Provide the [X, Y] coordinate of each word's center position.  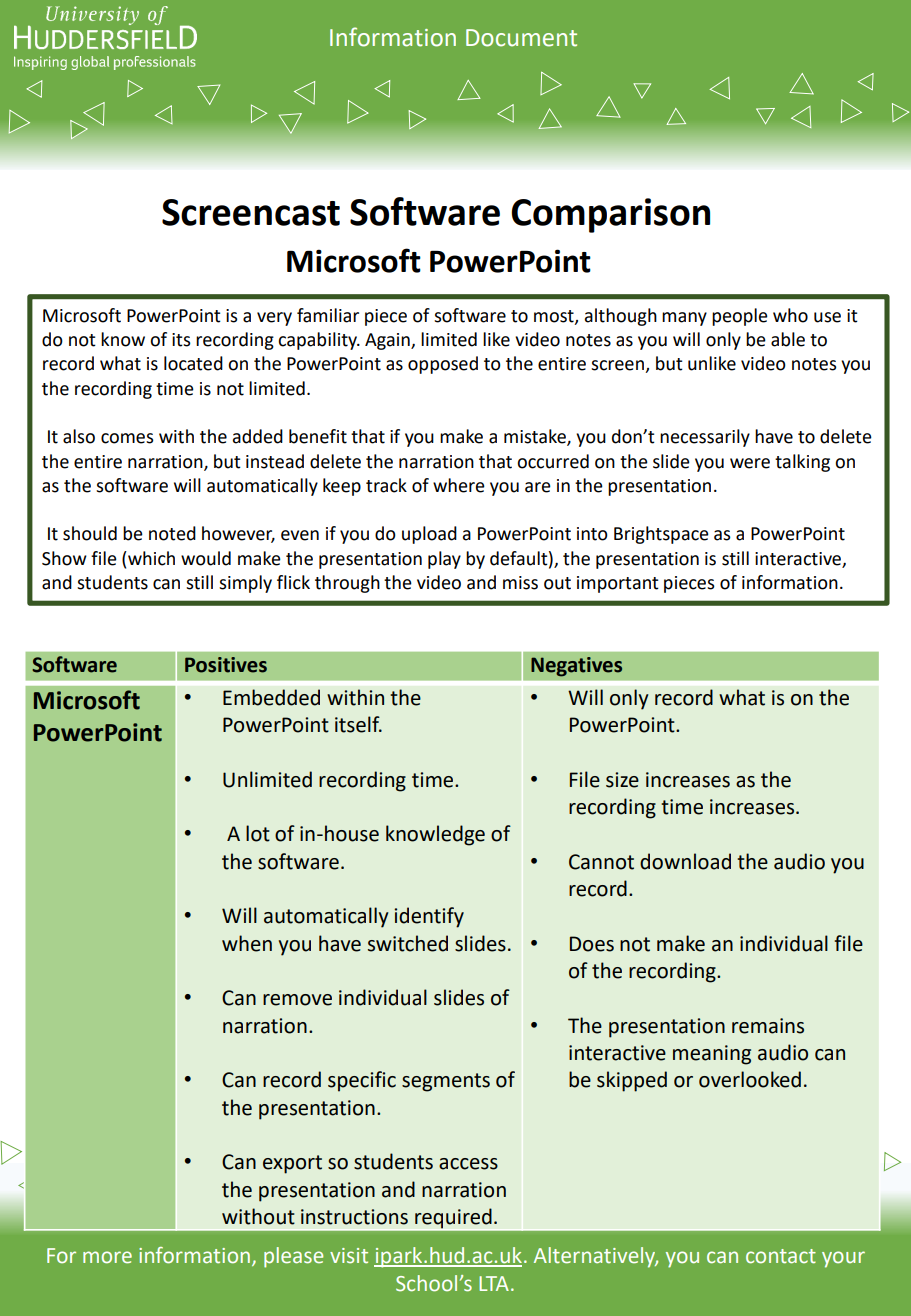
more [107, 1257]
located [193, 363]
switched [408, 943]
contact [781, 1256]
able [788, 339]
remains [768, 1026]
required [453, 1218]
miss [520, 583]
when [247, 943]
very [274, 319]
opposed [443, 365]
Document [521, 38]
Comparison [610, 215]
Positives [226, 665]
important [618, 584]
